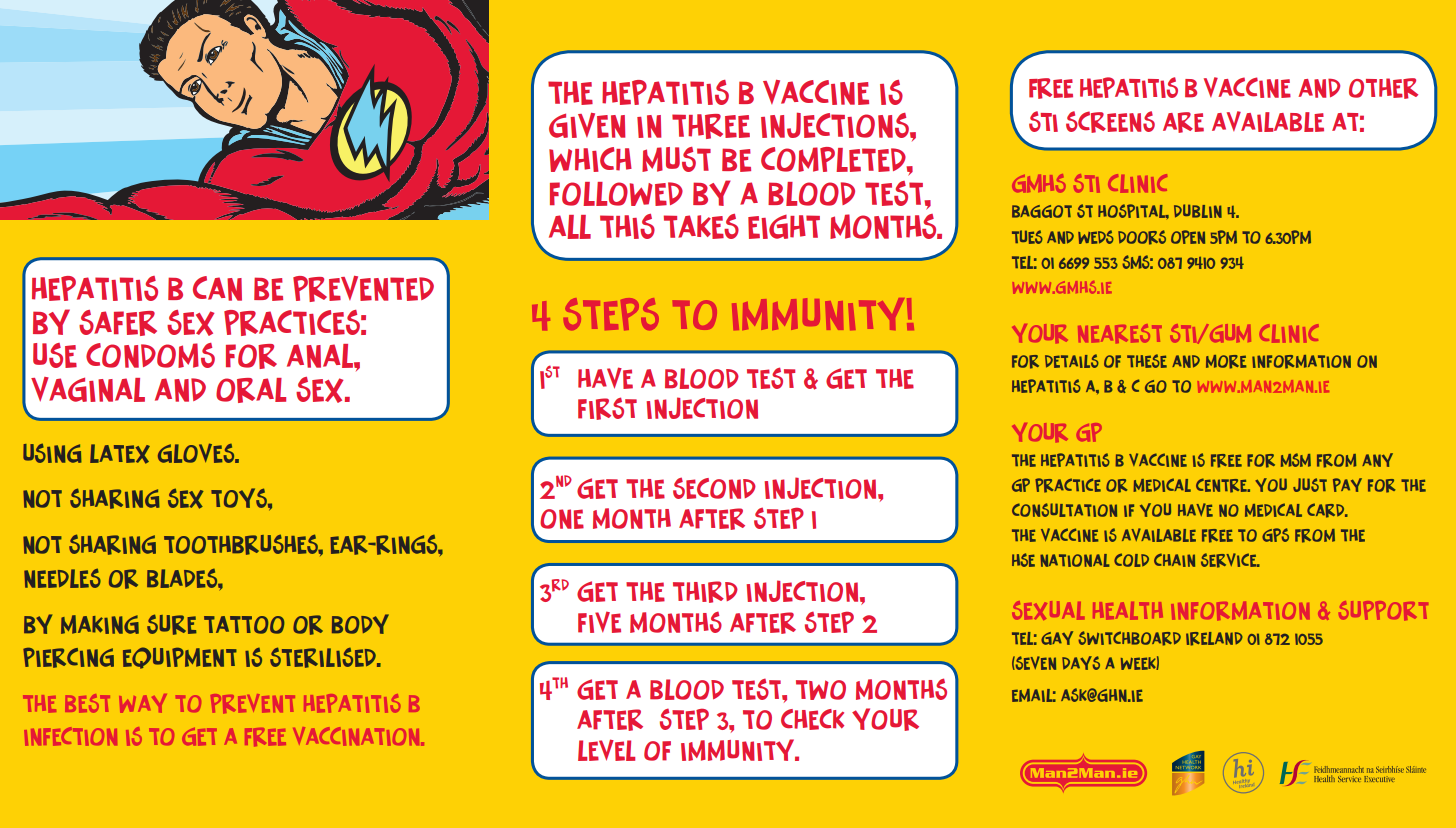 The width and height of the image is (1456, 828). What do you see at coordinates (1110, 122) in the image?
I see `screens` at bounding box center [1110, 122].
